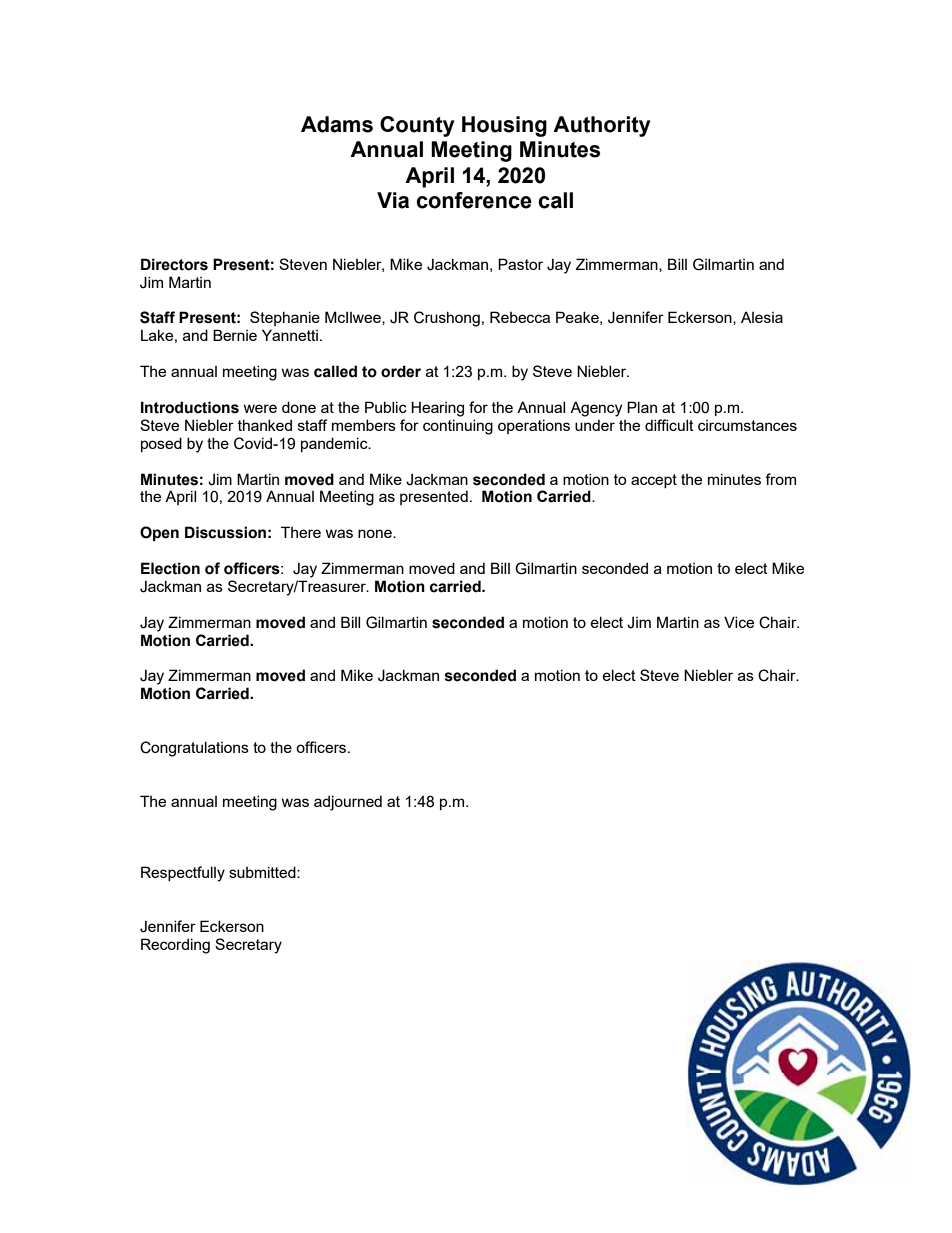 The image size is (952, 1233). Describe the element at coordinates (337, 124) in the document. I see `Adams` at that location.
